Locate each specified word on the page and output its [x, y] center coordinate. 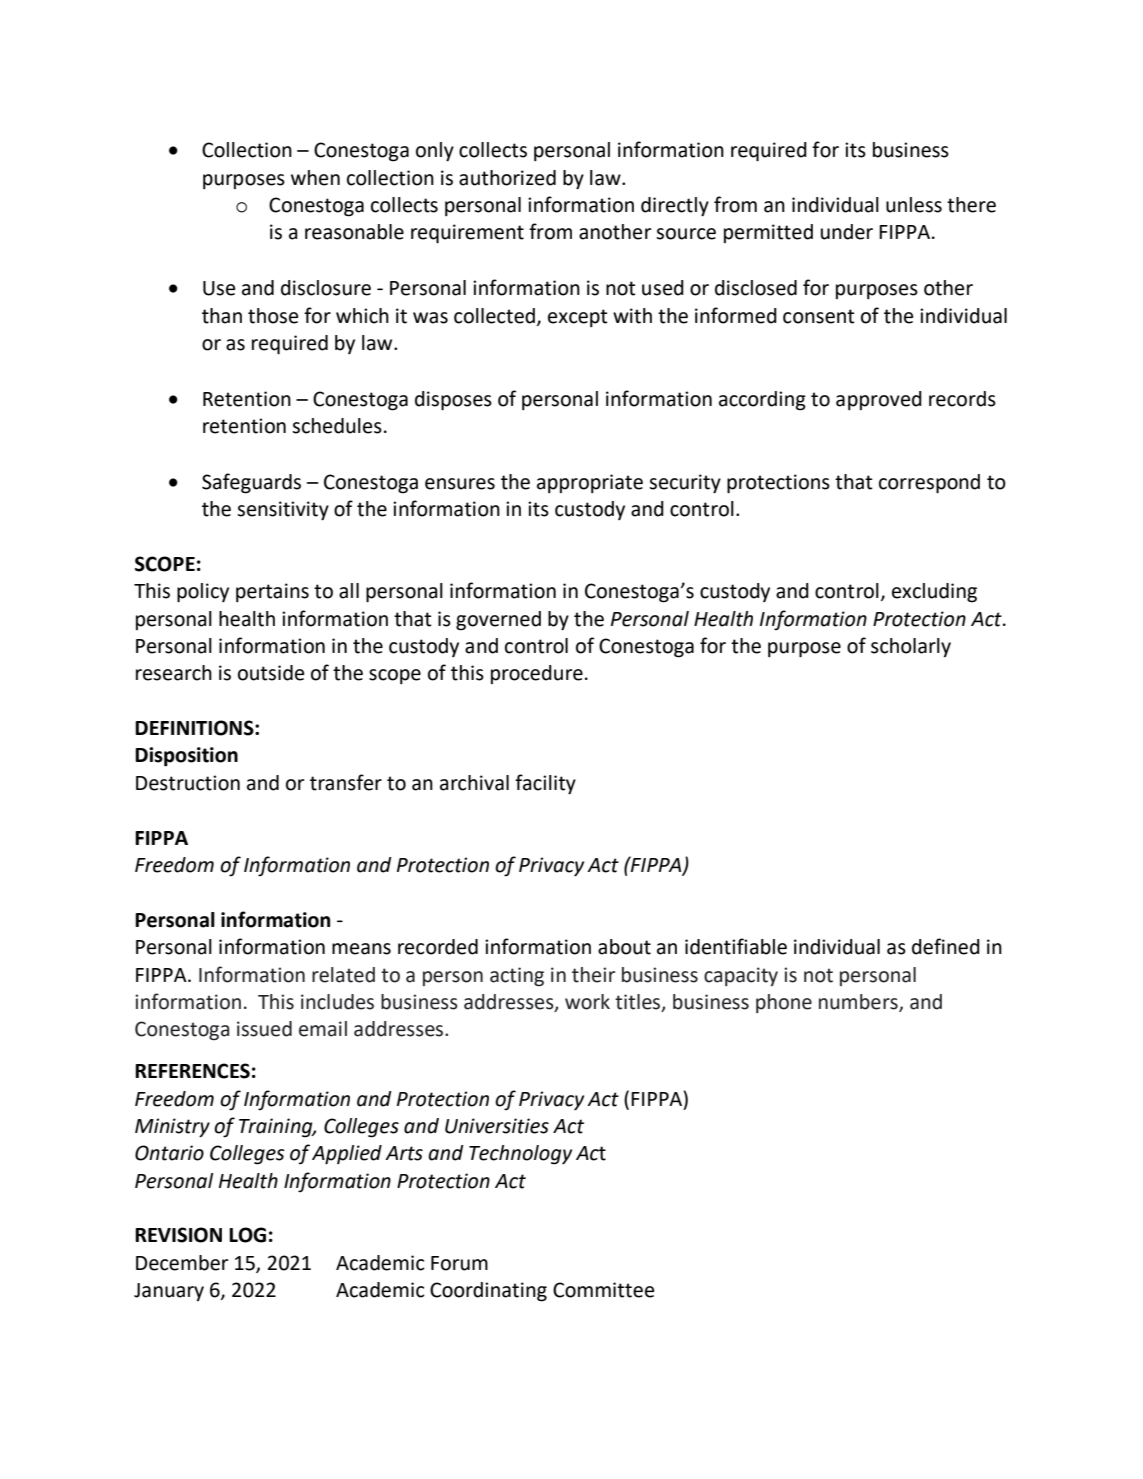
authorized [507, 178]
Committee [603, 1290]
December [182, 1263]
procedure [537, 674]
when [315, 178]
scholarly [911, 647]
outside [271, 673]
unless [914, 205]
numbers [859, 1003]
